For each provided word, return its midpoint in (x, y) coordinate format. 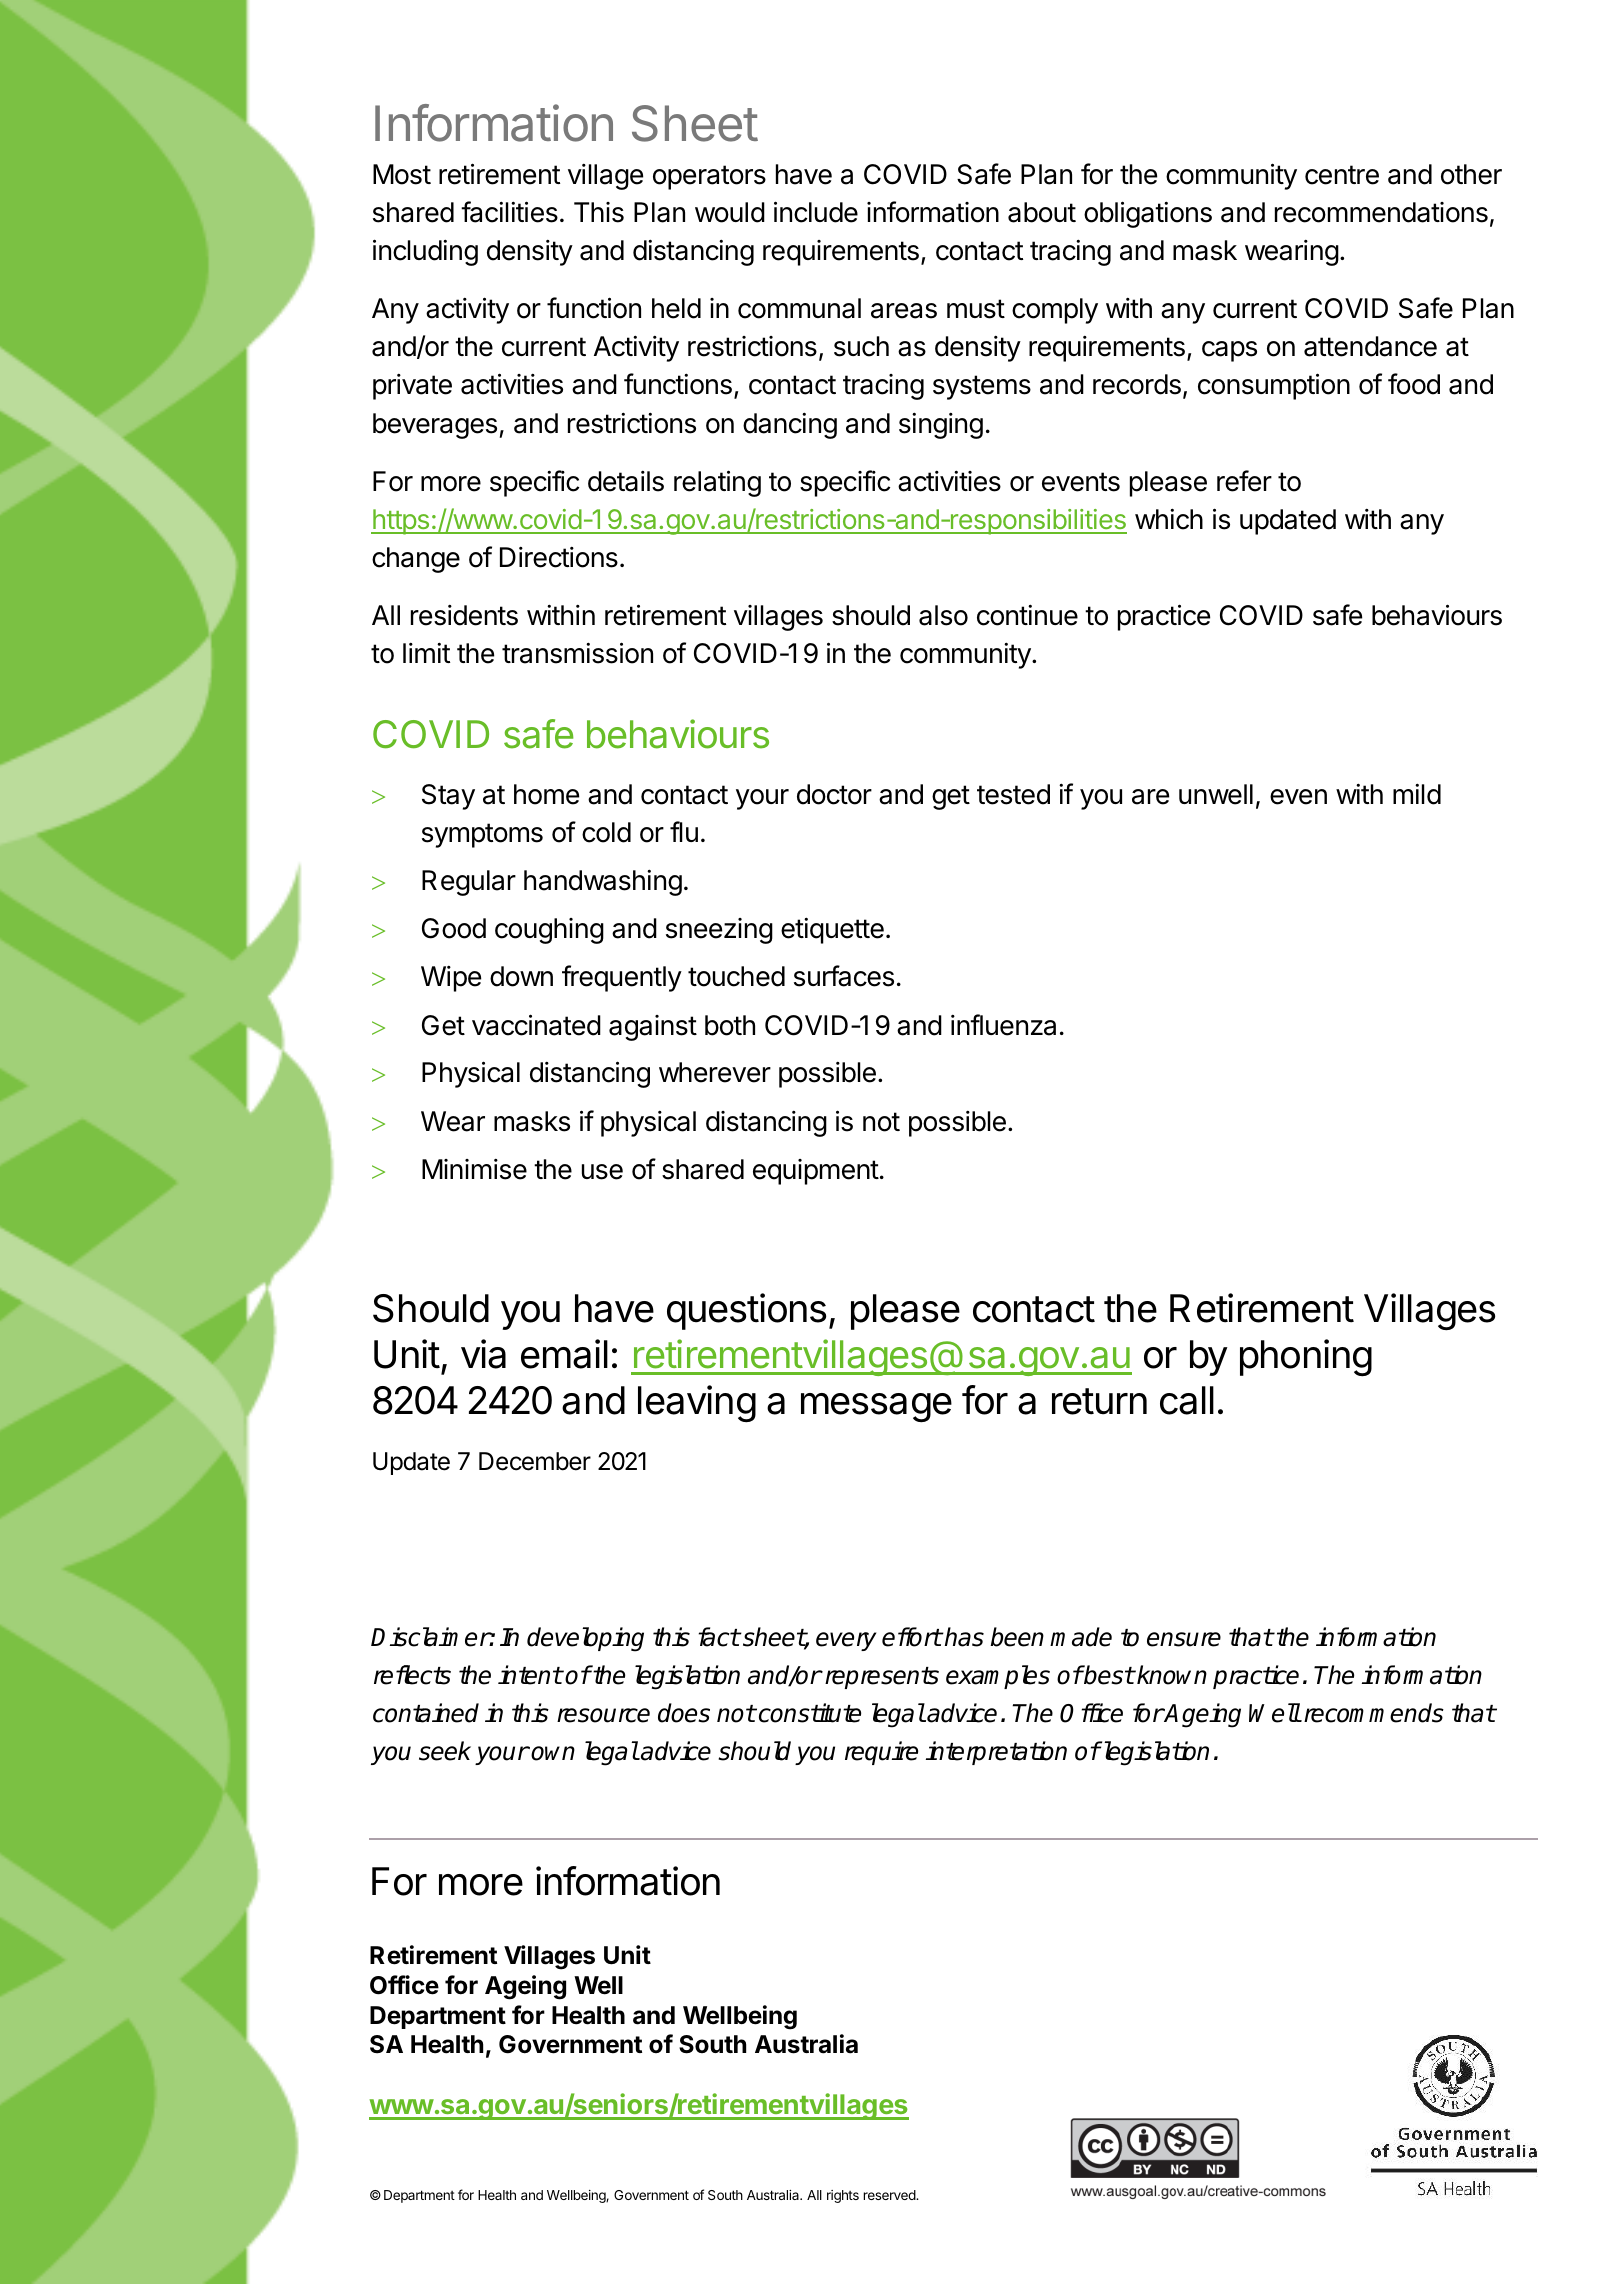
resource (603, 1715)
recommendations (1381, 212)
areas (904, 311)
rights (843, 2196)
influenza (1003, 1025)
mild (1417, 794)
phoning (1306, 1357)
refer (1244, 481)
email (564, 1354)
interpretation (996, 1753)
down (521, 976)
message (876, 1407)
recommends (1374, 1713)
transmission (577, 653)
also (943, 615)
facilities (509, 212)
